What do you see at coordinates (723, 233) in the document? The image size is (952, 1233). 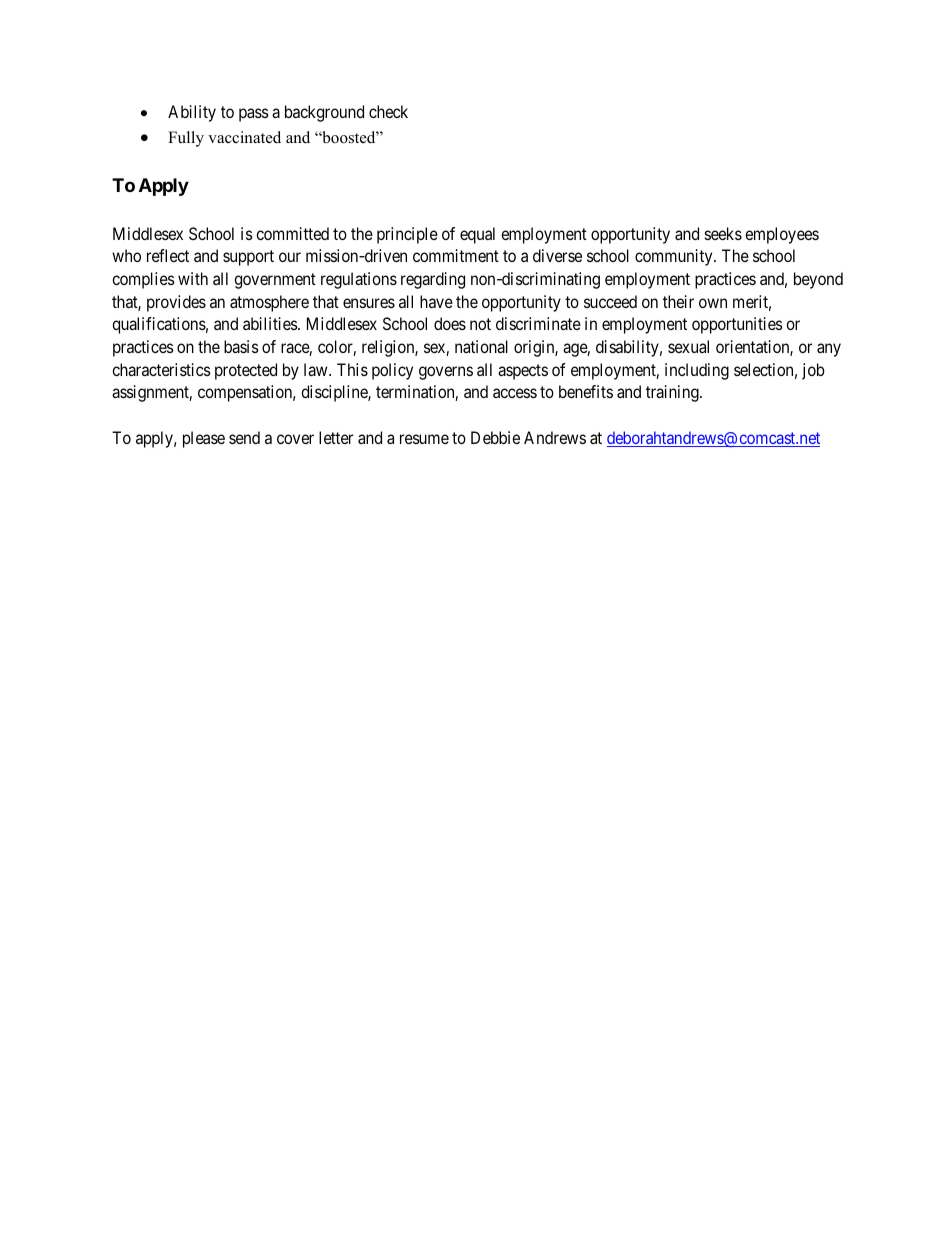 I see `seeks` at bounding box center [723, 233].
